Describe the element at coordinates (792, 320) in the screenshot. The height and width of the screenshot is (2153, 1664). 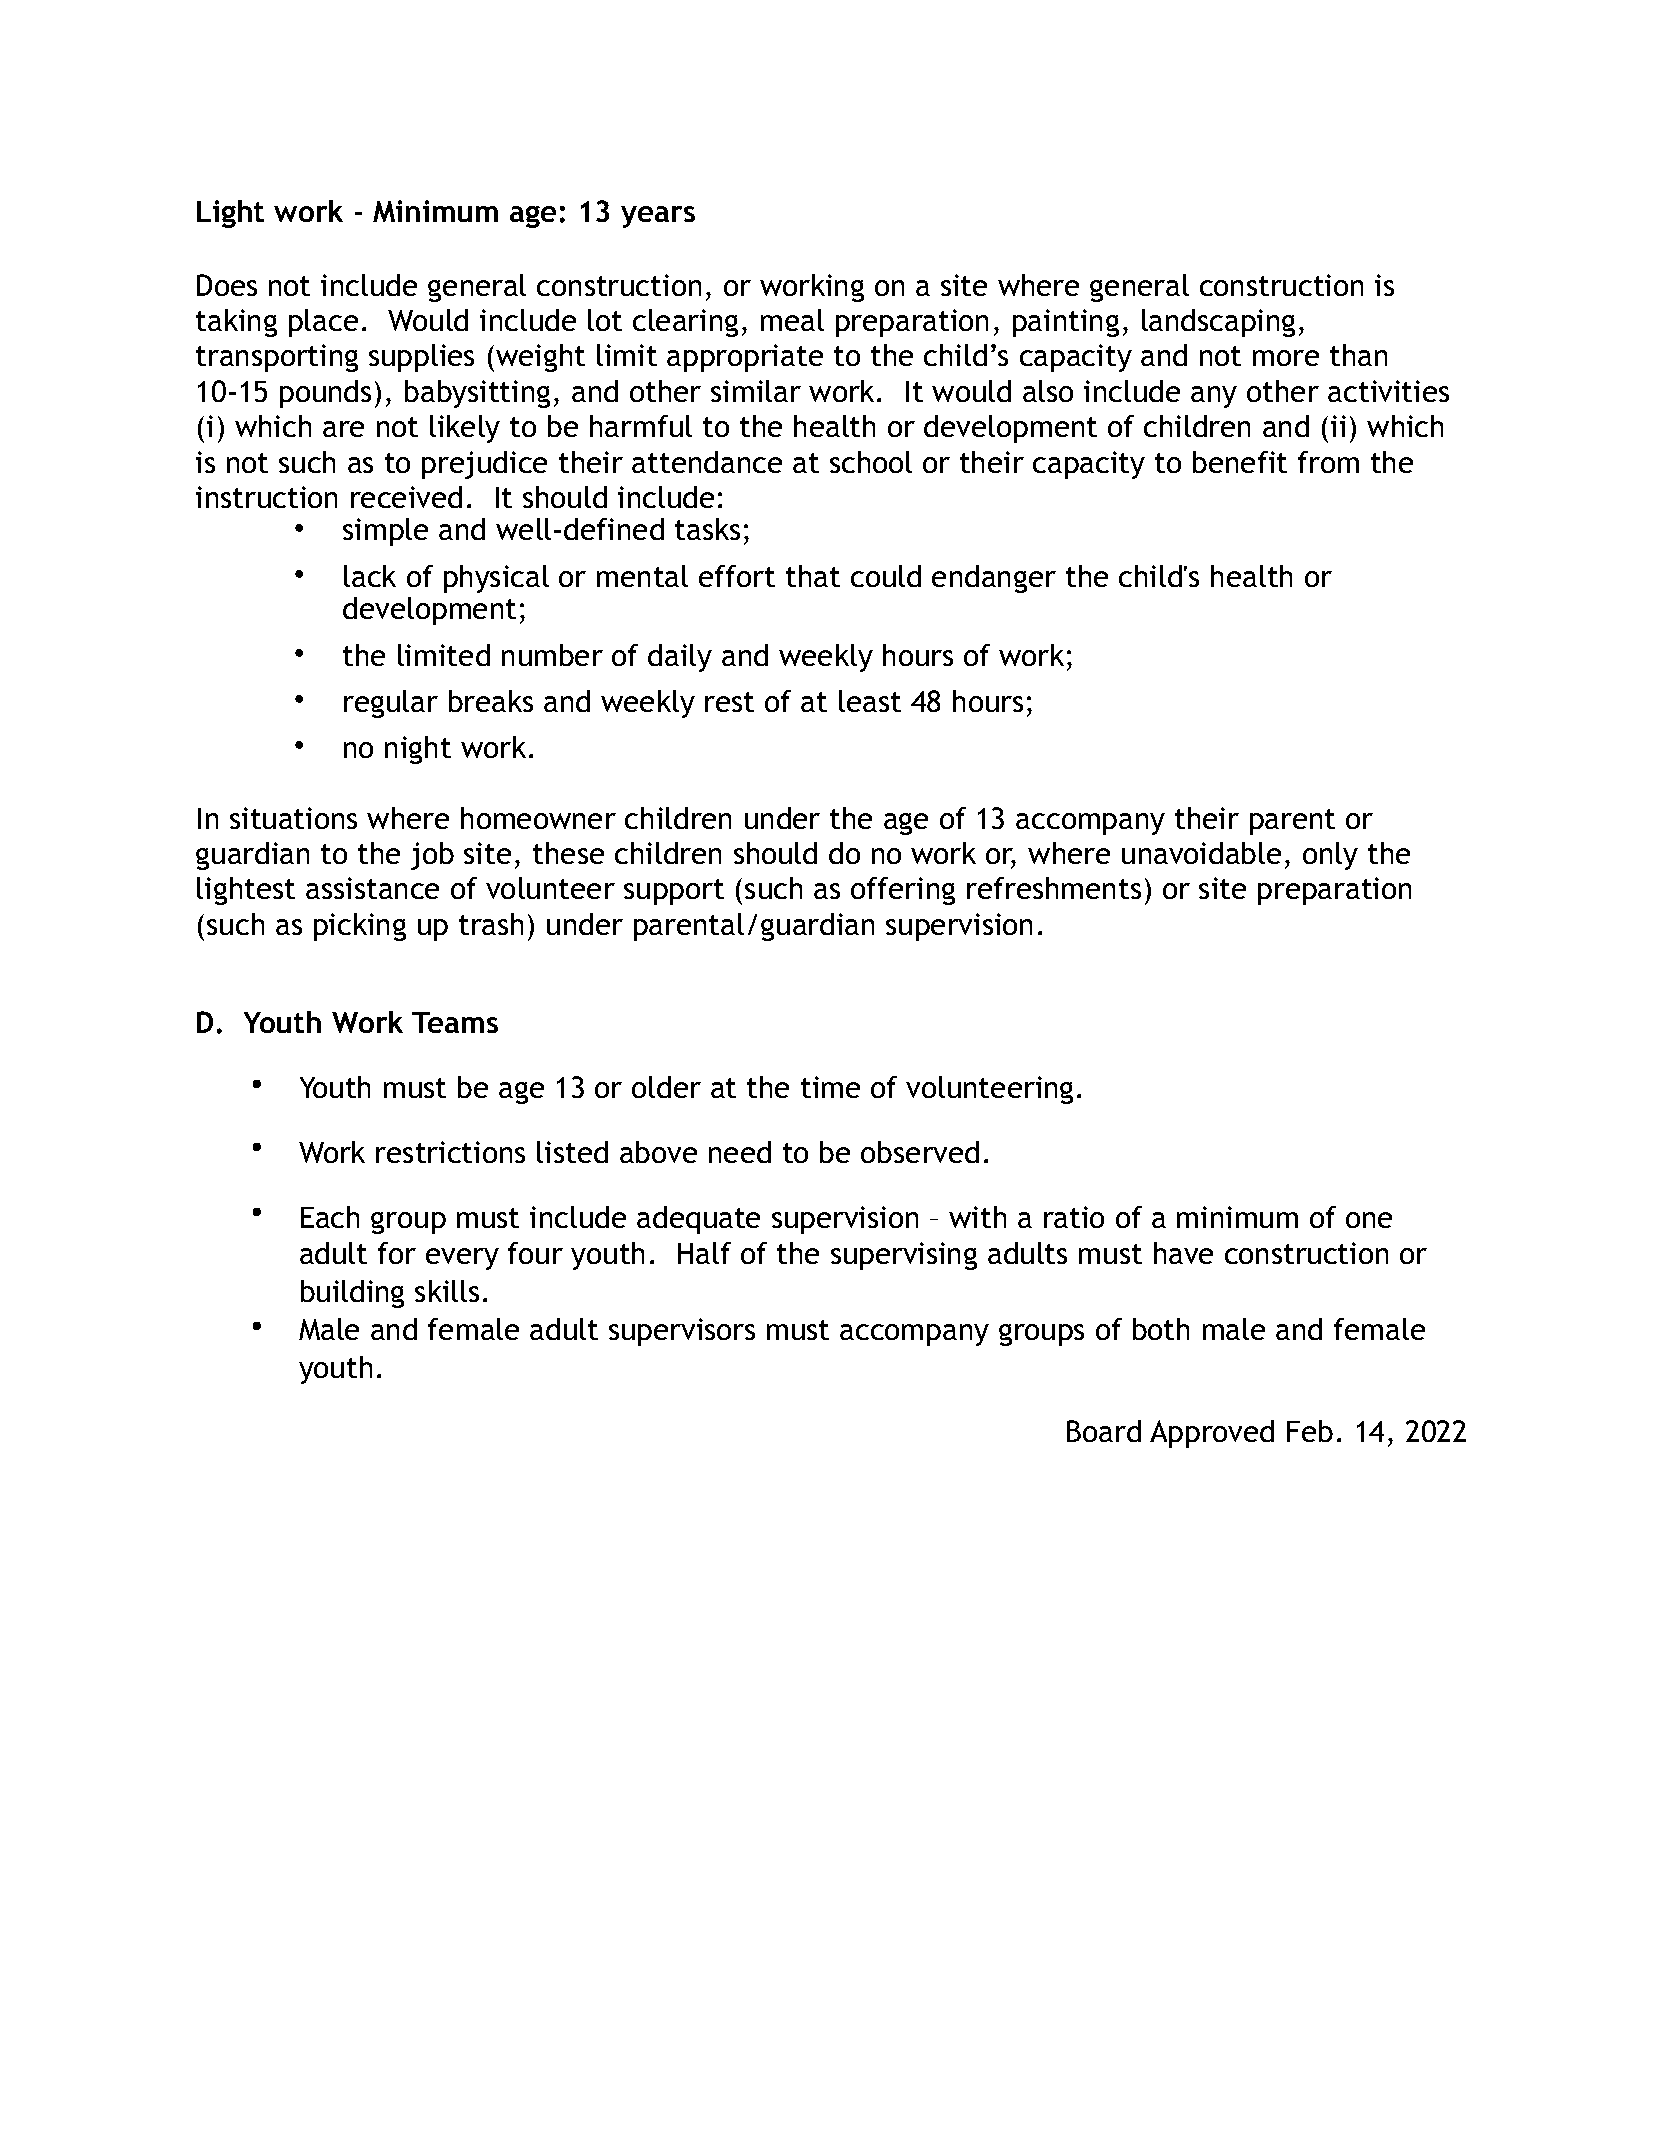
I see `meal` at that location.
